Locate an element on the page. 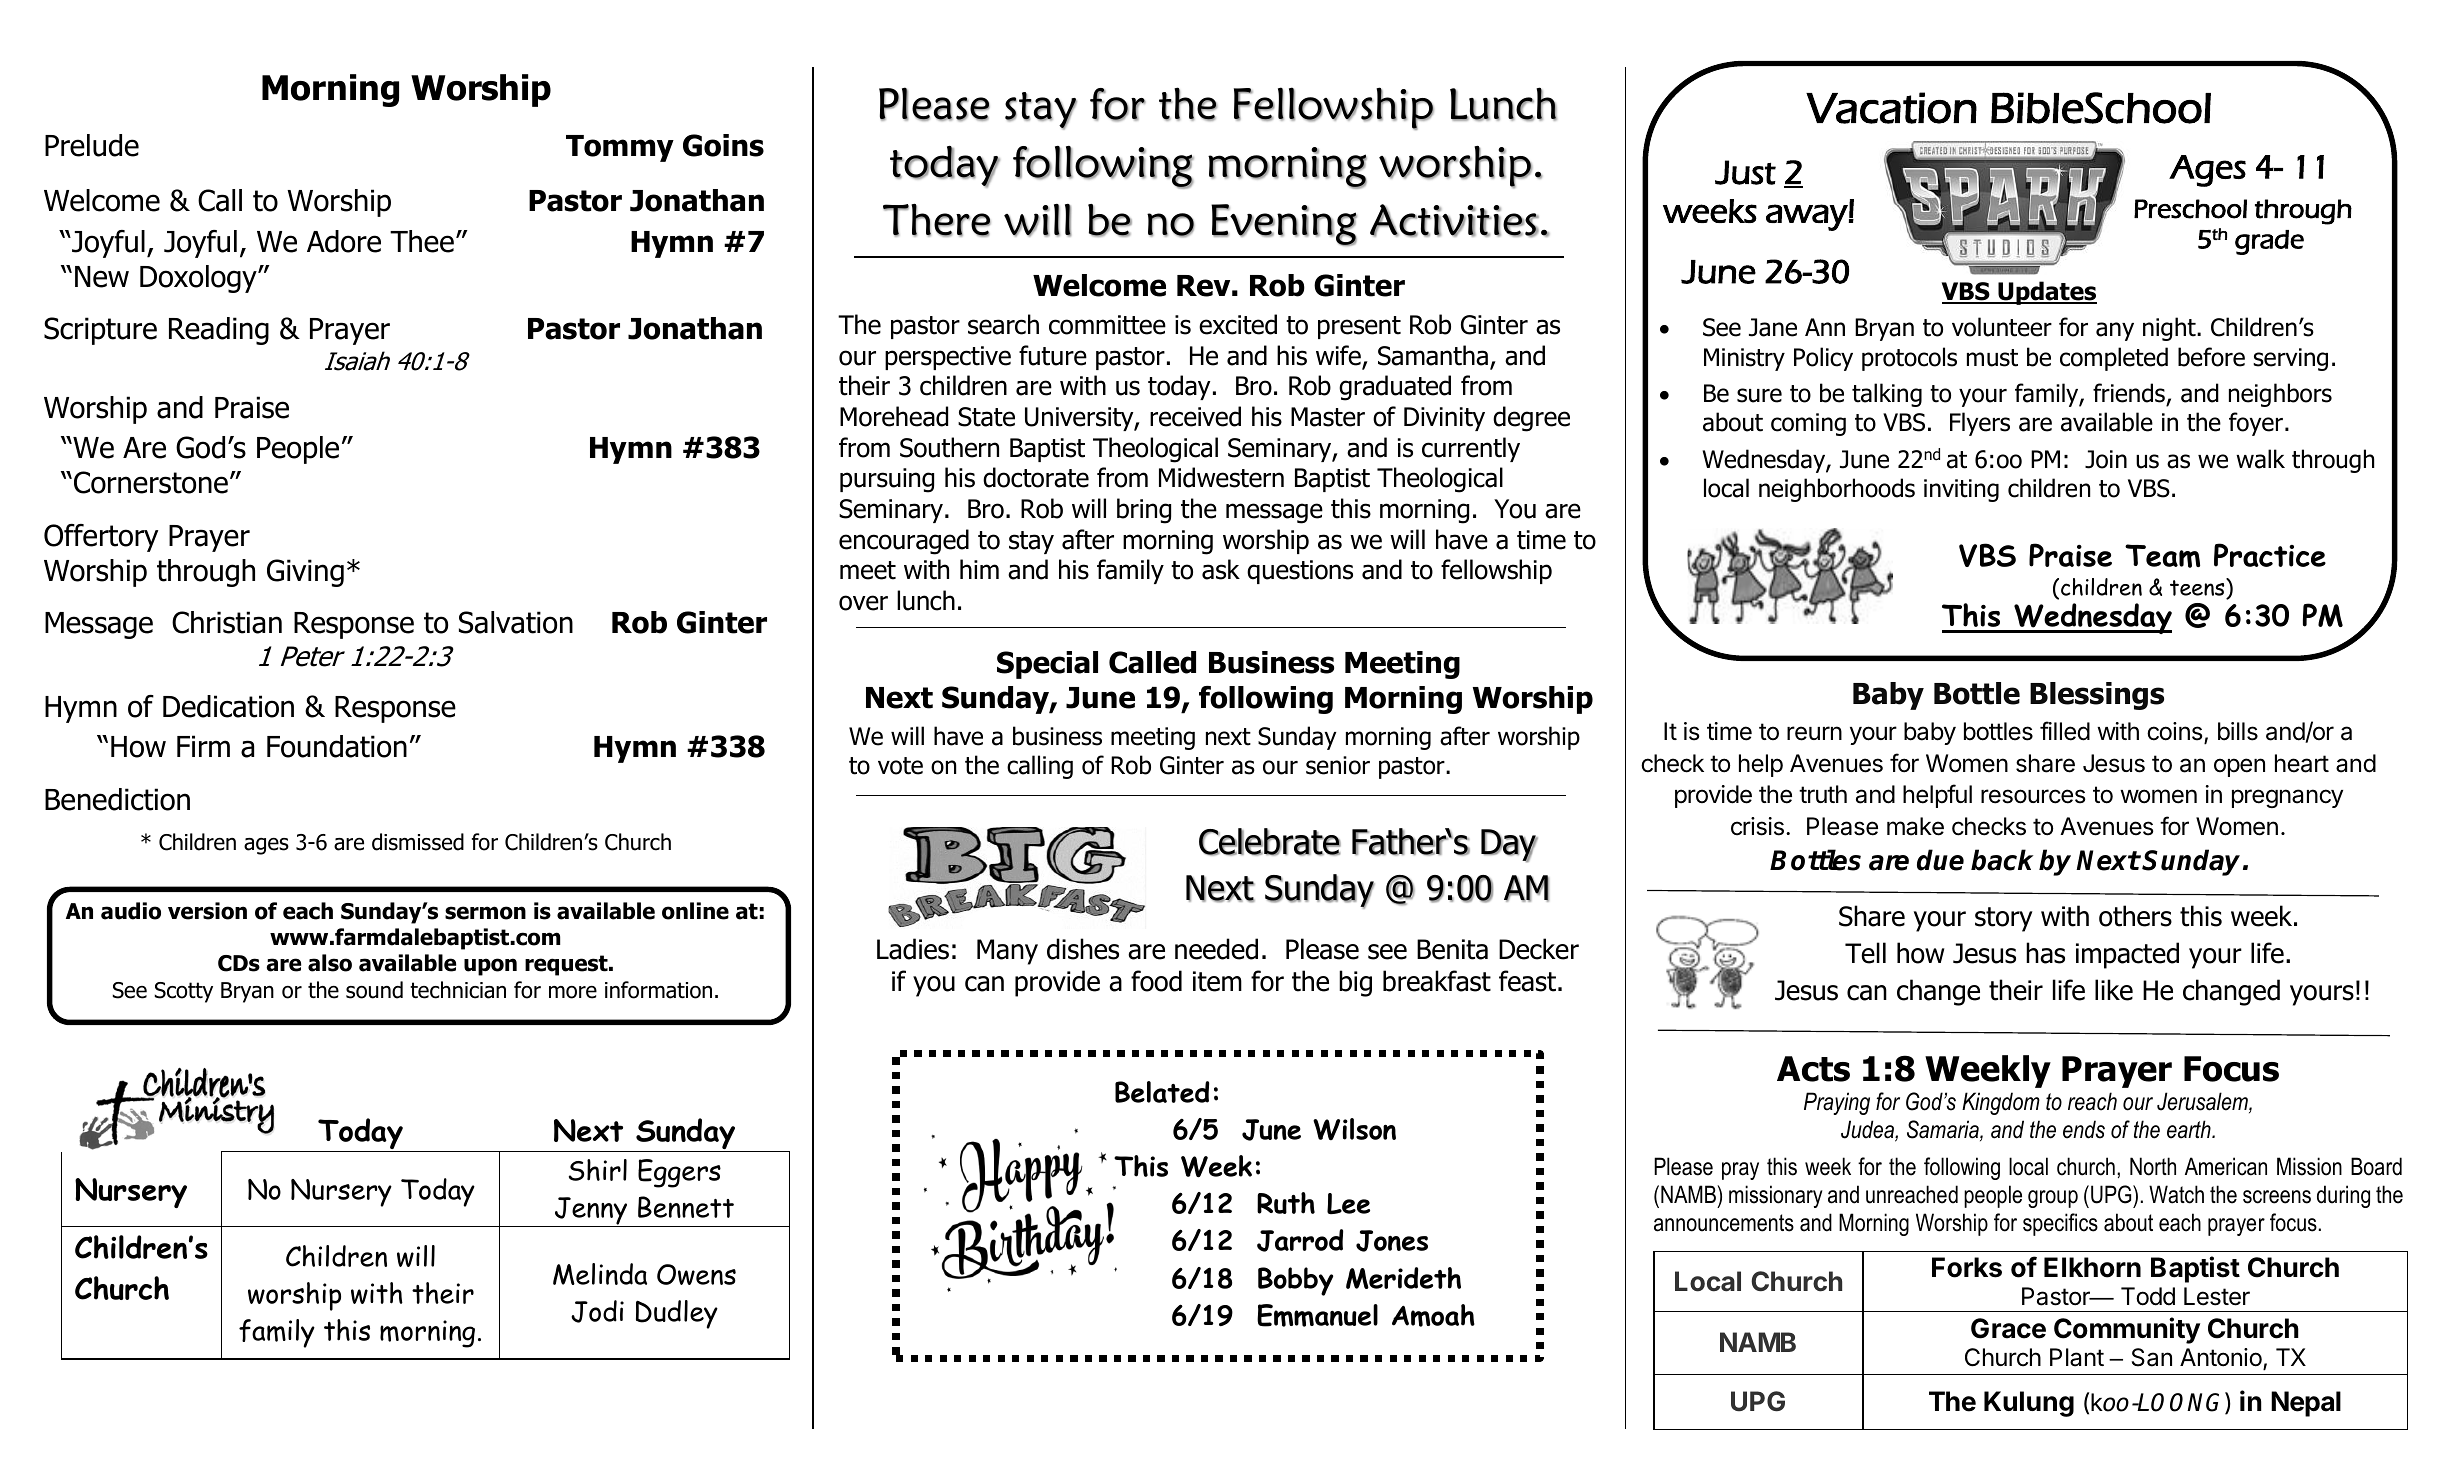 The width and height of the page is (2438, 1480). also is located at coordinates (330, 963).
